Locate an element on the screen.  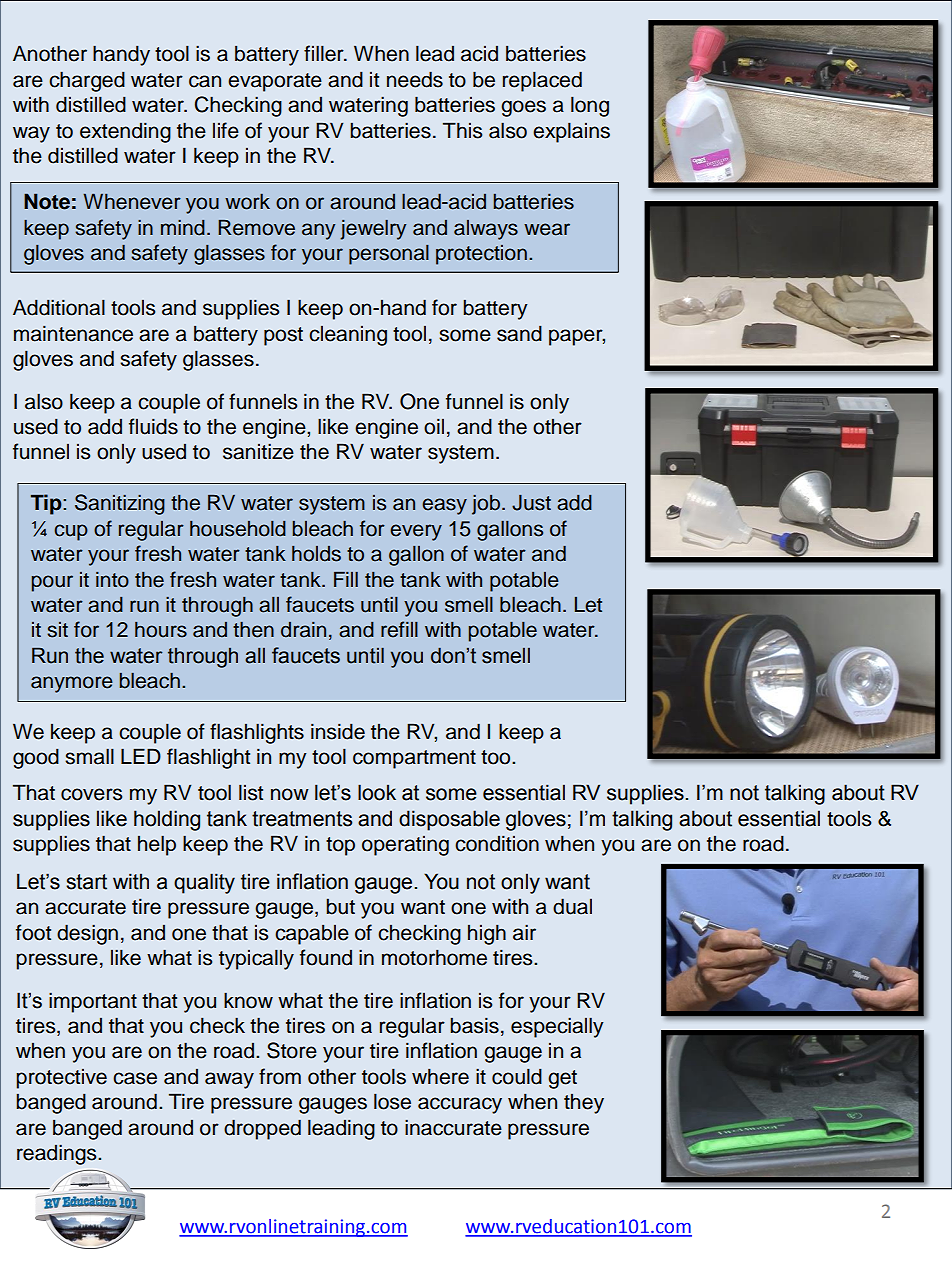
extending is located at coordinates (125, 132).
